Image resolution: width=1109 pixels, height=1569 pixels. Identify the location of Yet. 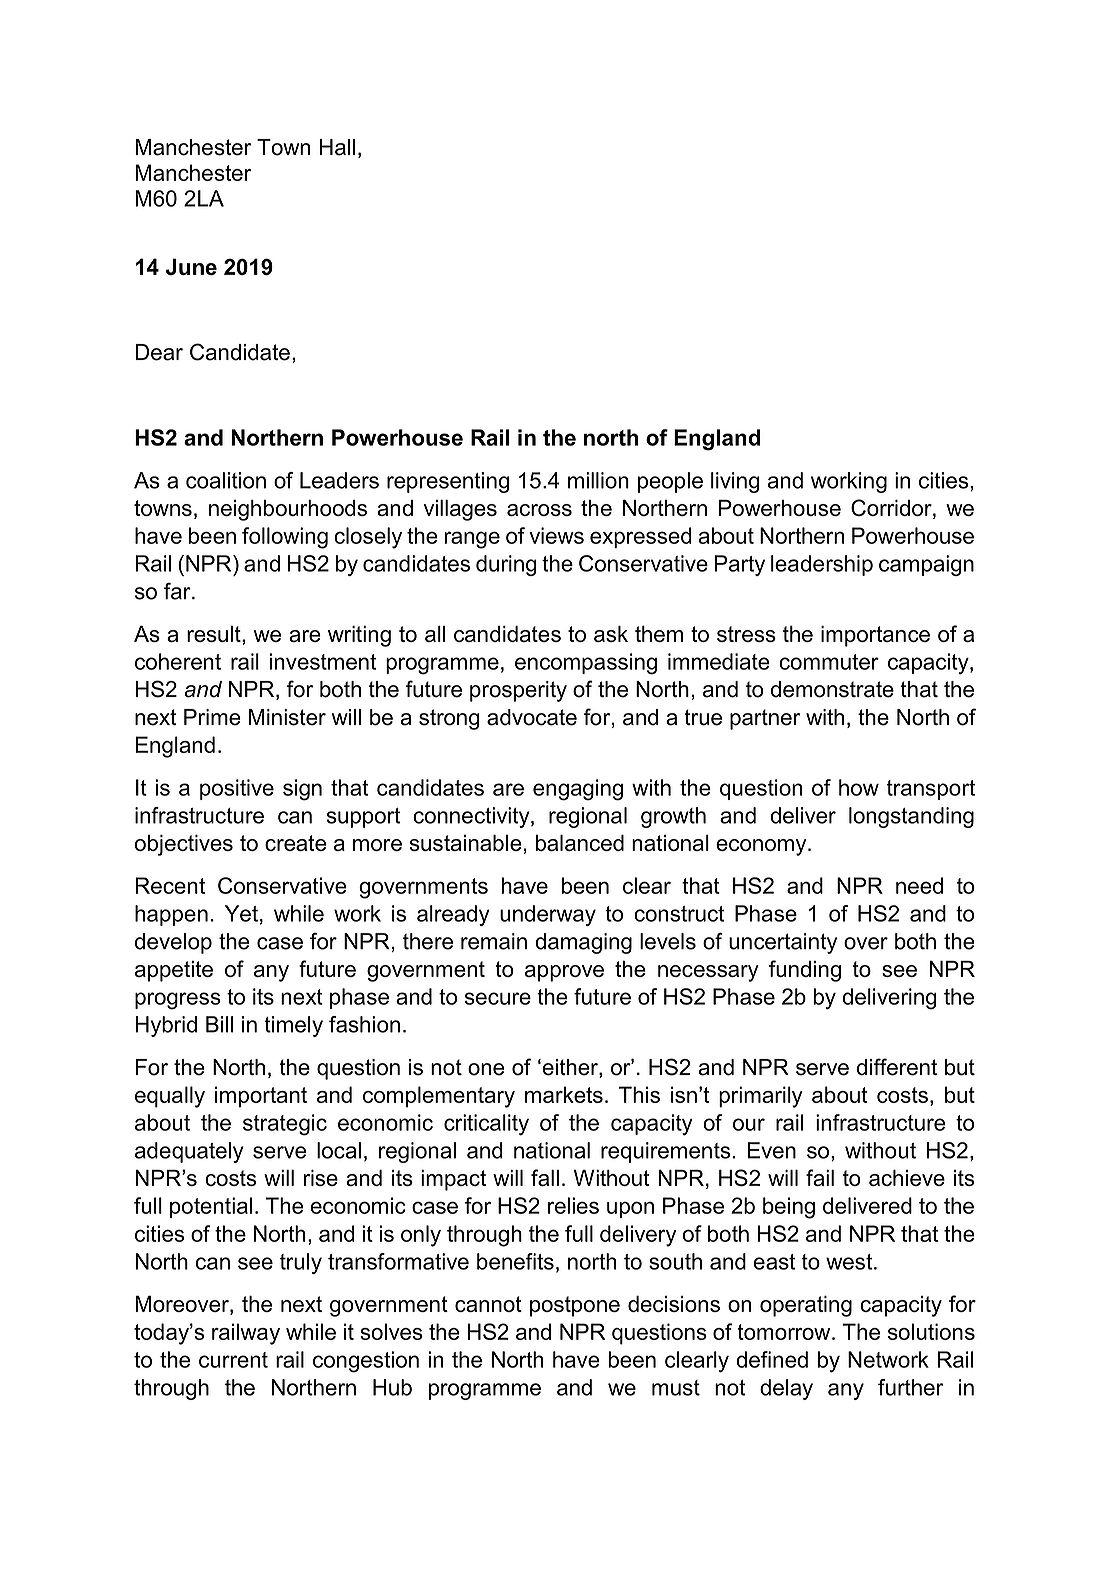
(241, 913).
